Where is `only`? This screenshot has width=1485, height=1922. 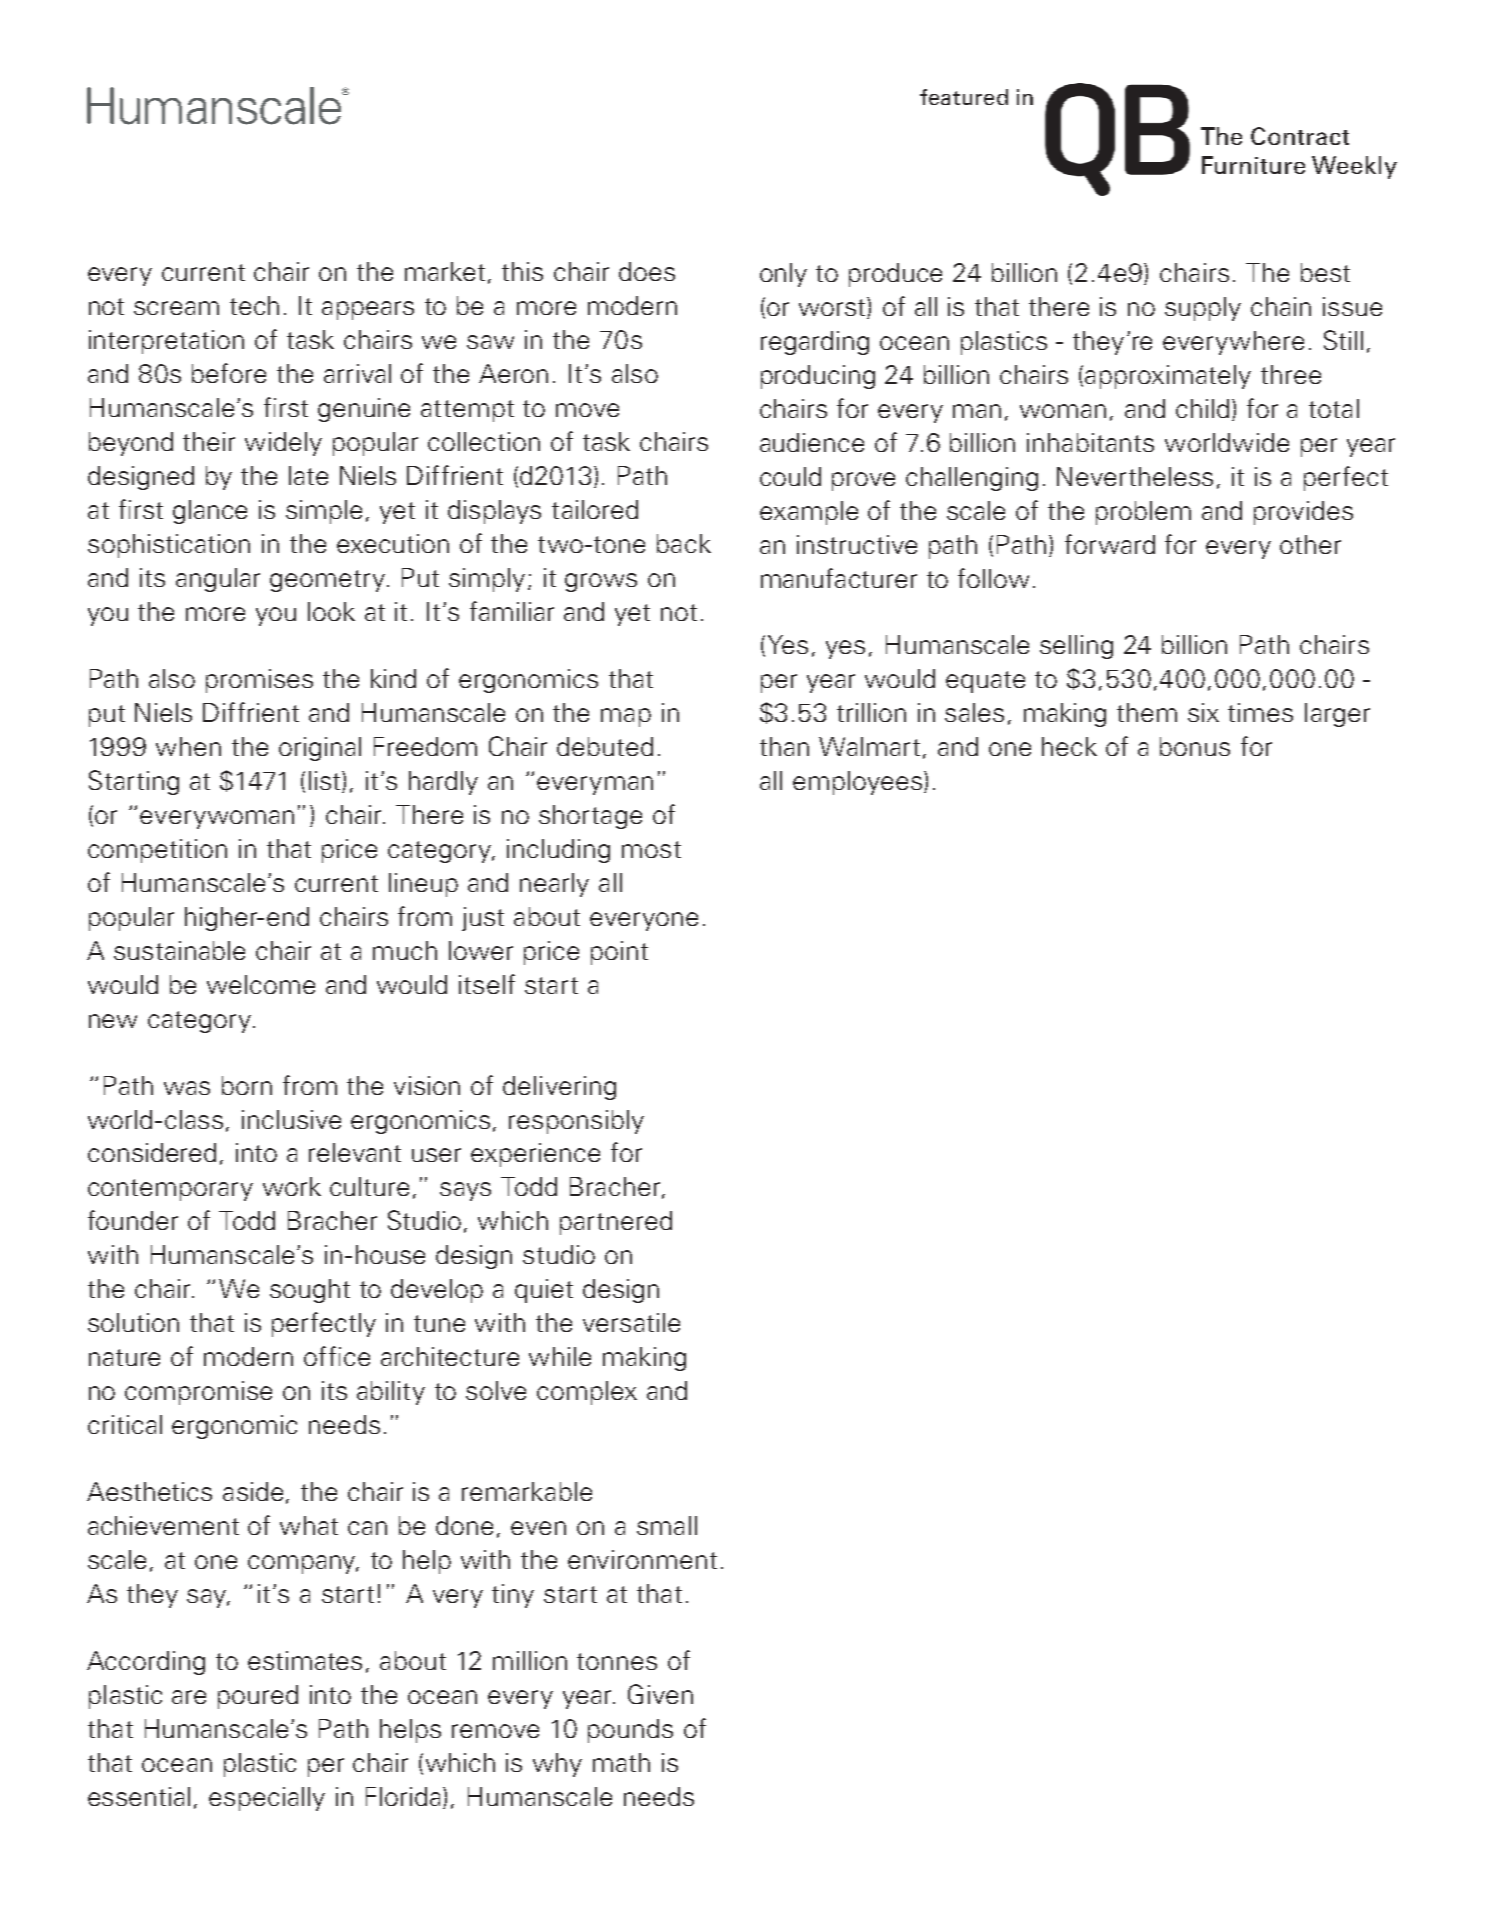
only is located at coordinates (783, 275).
